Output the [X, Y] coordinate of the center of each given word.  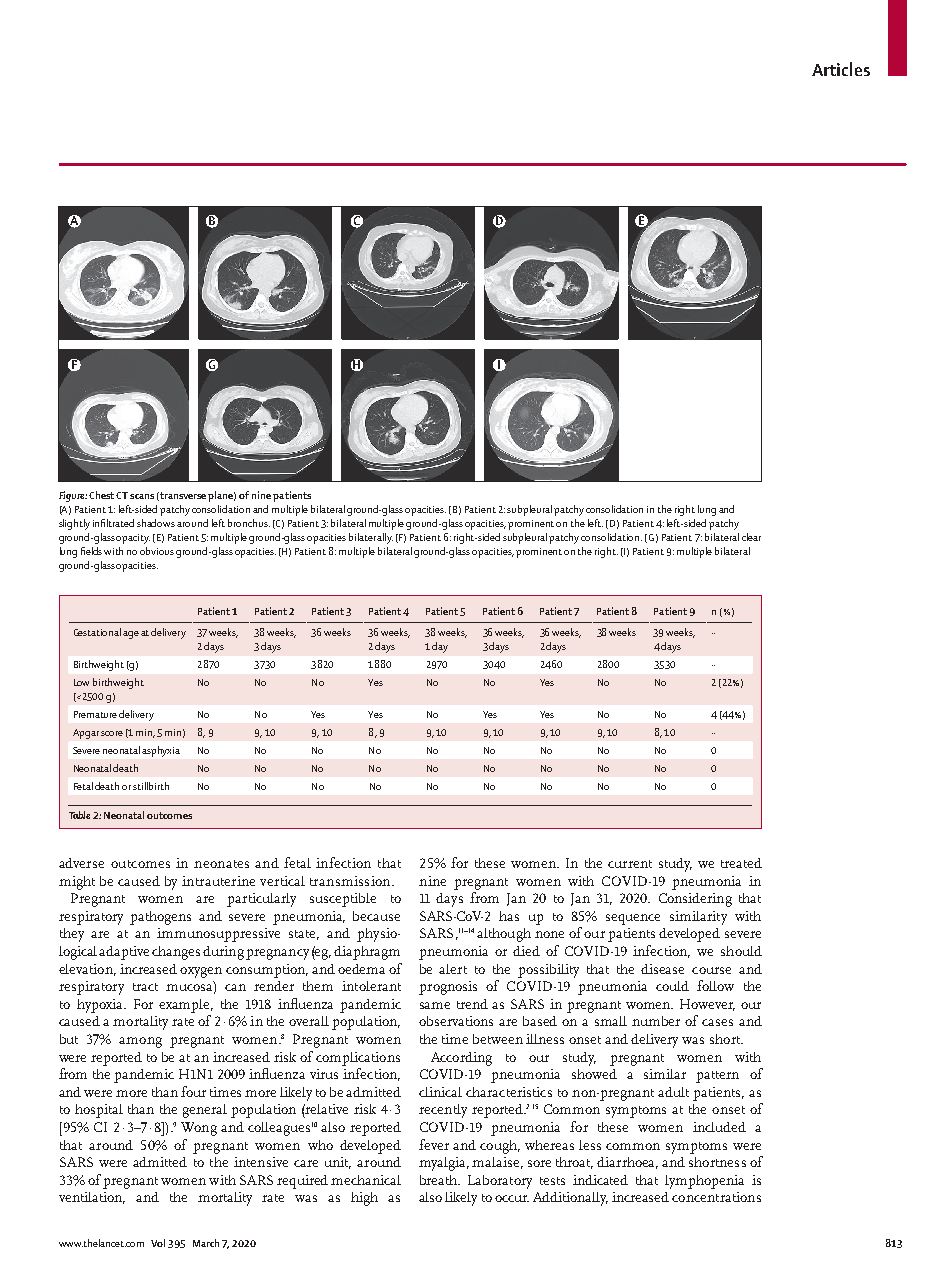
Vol [158, 1243]
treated [741, 863]
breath [440, 1180]
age [131, 635]
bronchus [249, 523]
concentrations [716, 1197]
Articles [841, 69]
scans [142, 496]
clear [751, 537]
